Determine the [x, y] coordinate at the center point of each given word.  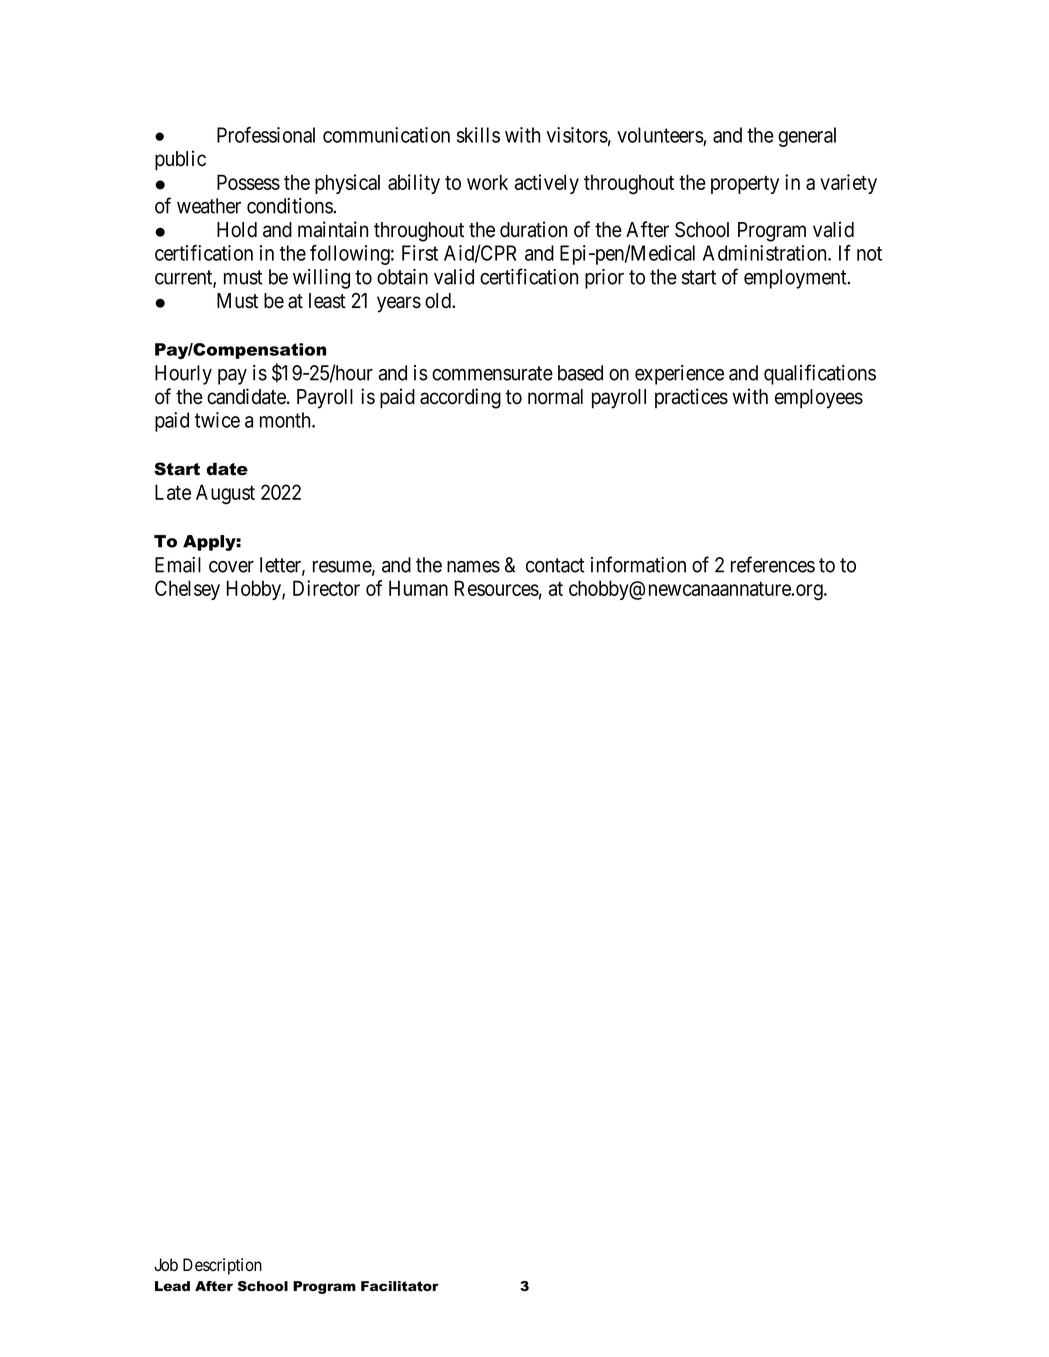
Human [418, 588]
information [638, 564]
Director [326, 588]
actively [546, 184]
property [745, 185]
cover [231, 567]
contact [555, 565]
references [773, 564]
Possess [248, 182]
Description [222, 1266]
